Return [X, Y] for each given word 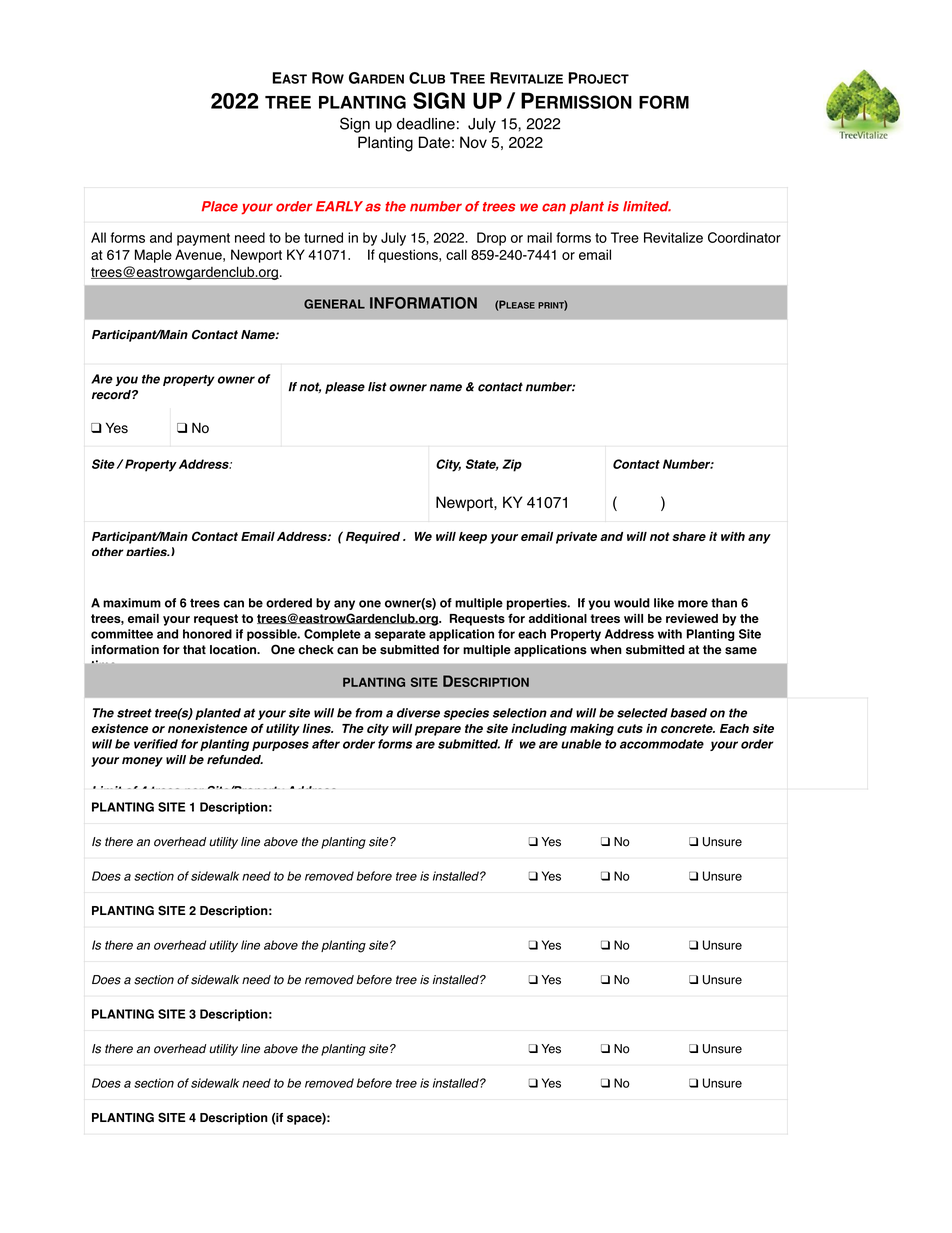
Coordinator [744, 237]
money [142, 762]
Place [220, 206]
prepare [438, 731]
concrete [688, 728]
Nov [473, 142]
